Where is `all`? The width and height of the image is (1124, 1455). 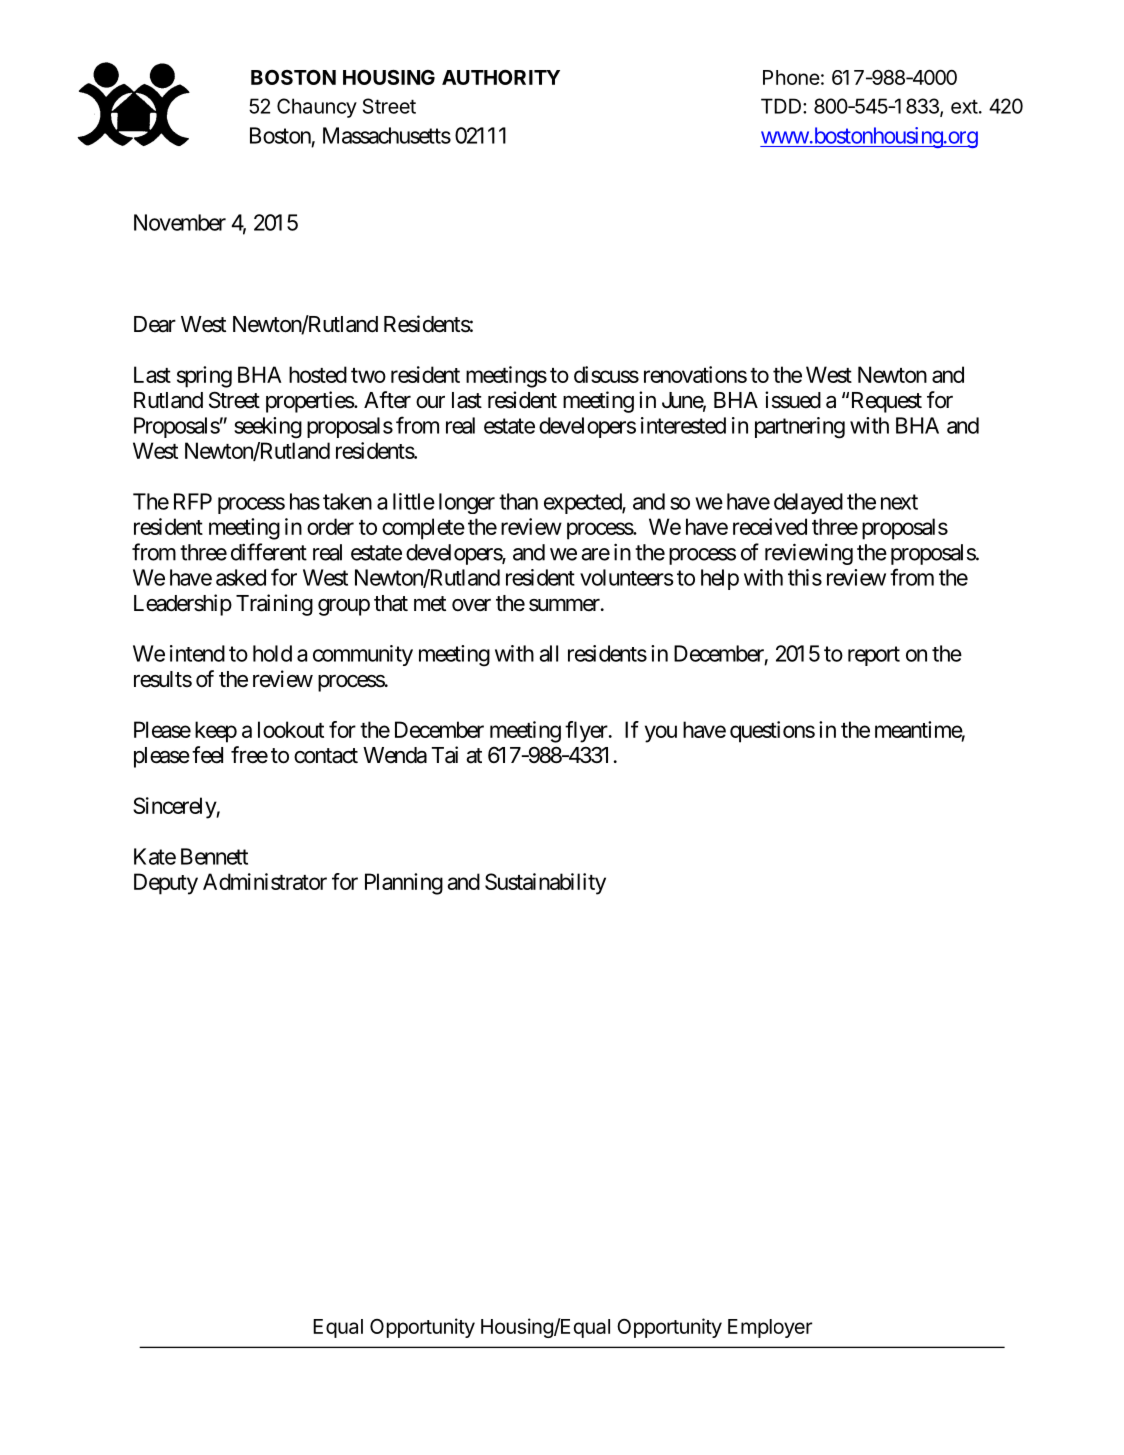 all is located at coordinates (548, 653).
